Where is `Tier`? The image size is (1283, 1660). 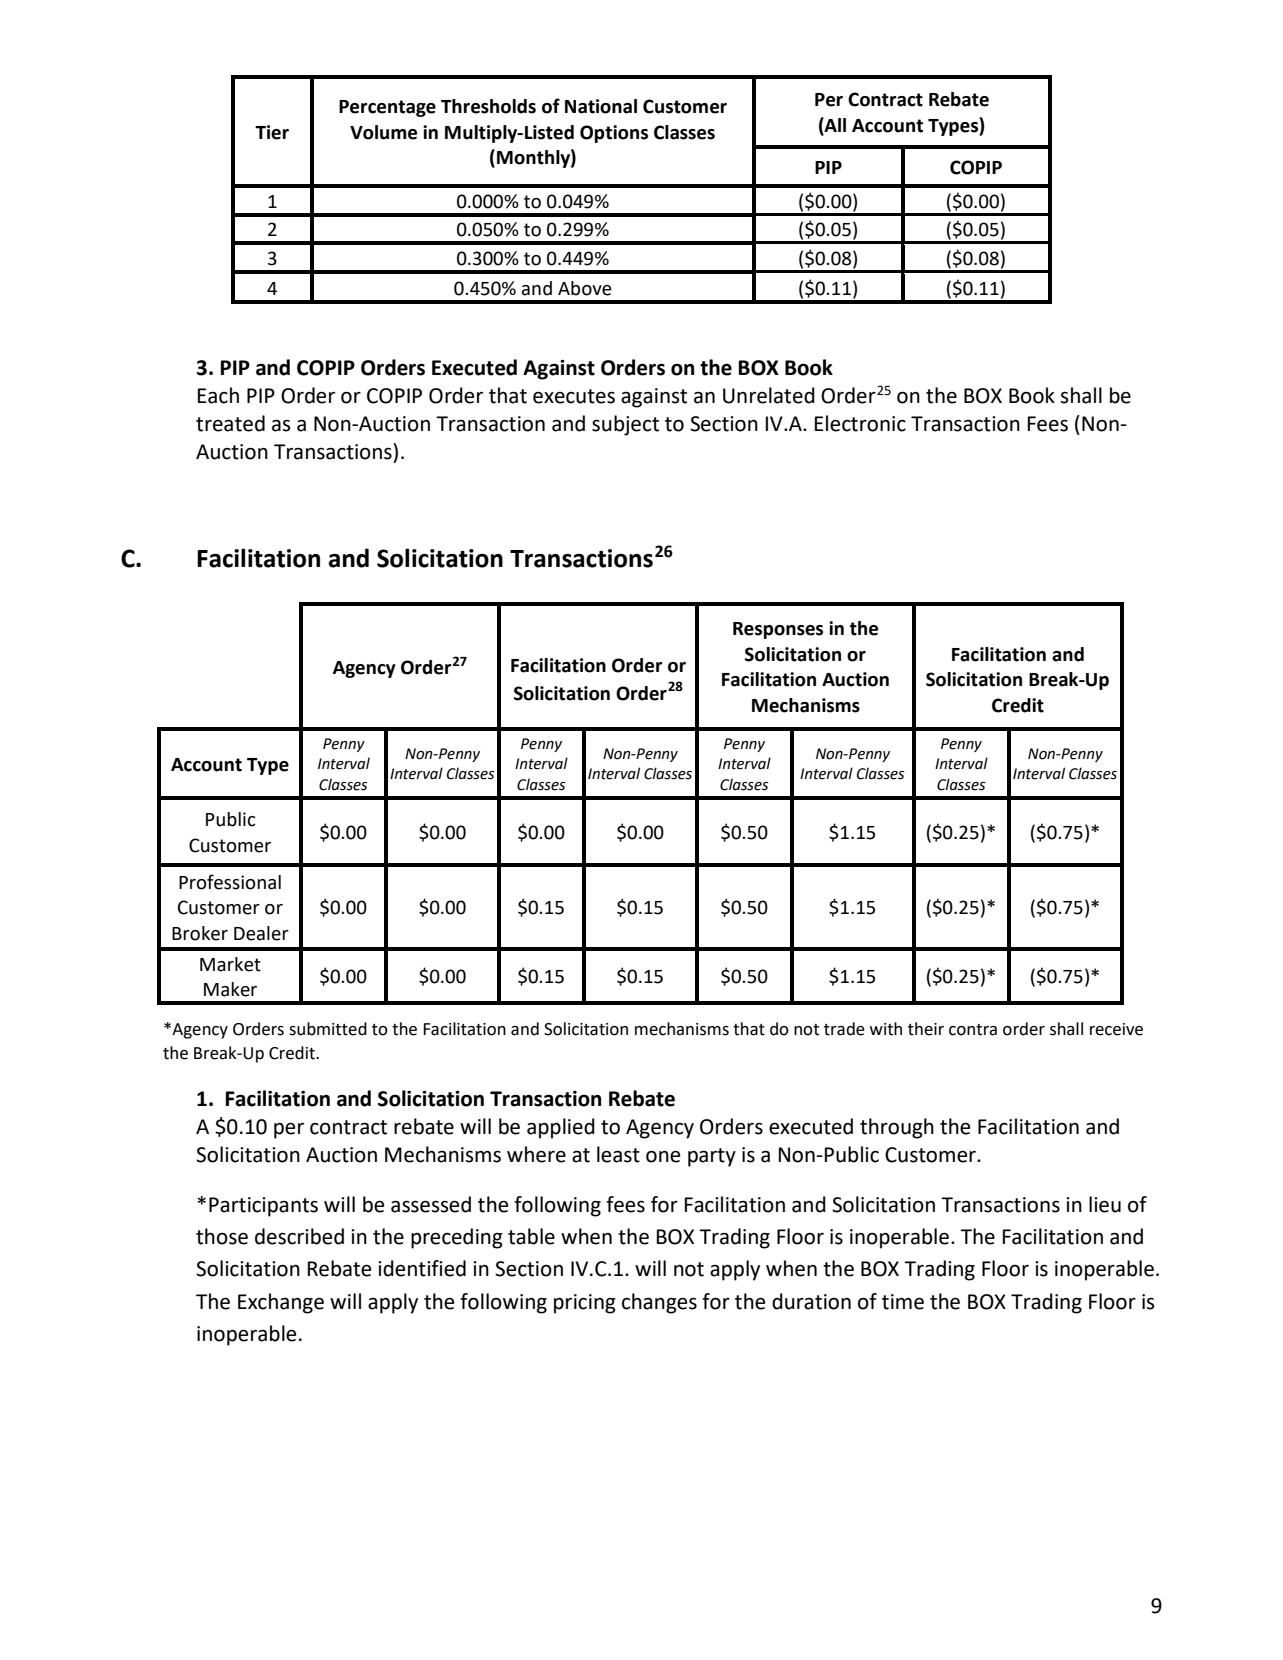
Tier is located at coordinates (272, 132).
